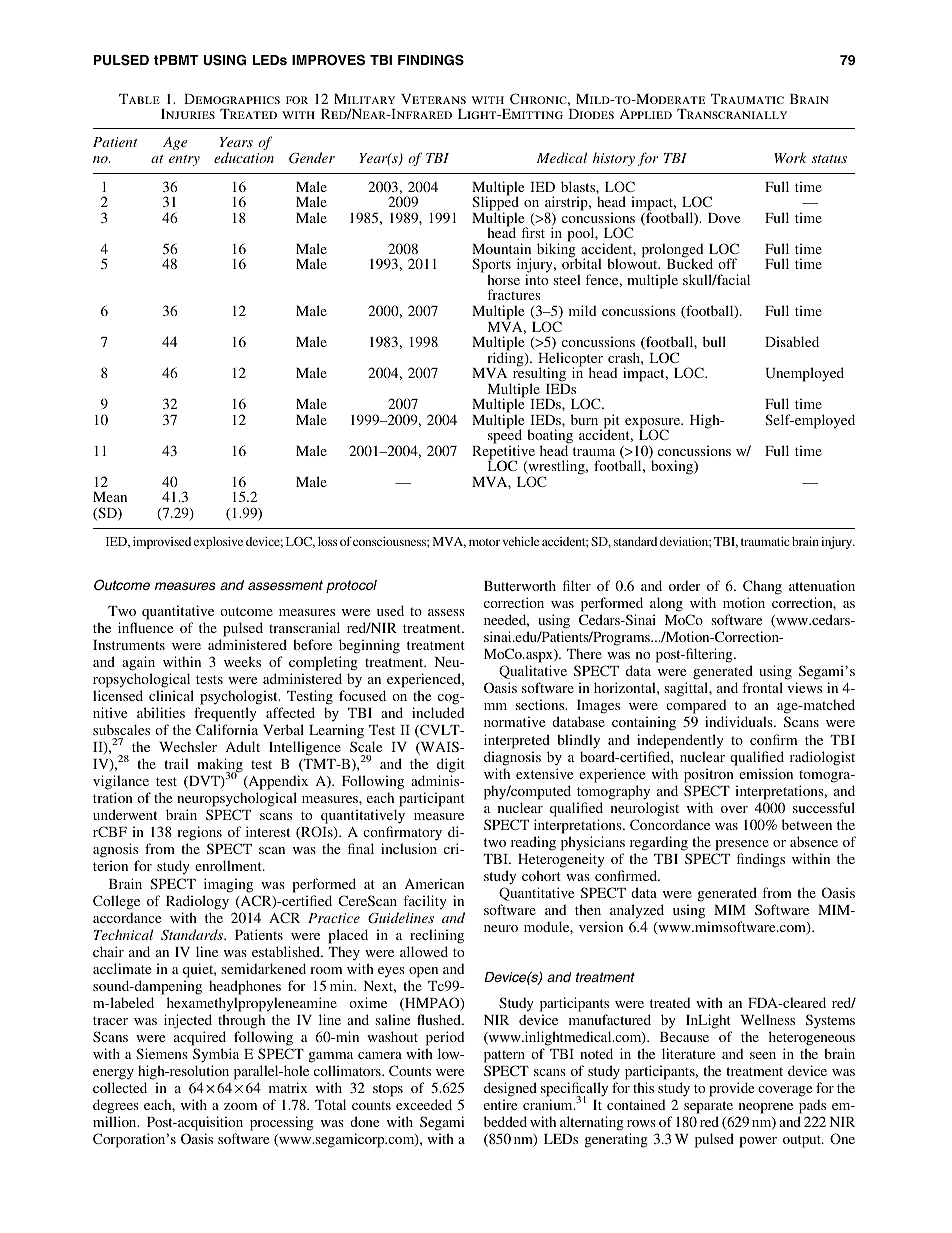 The image size is (952, 1233). I want to click on Work, so click(790, 157).
